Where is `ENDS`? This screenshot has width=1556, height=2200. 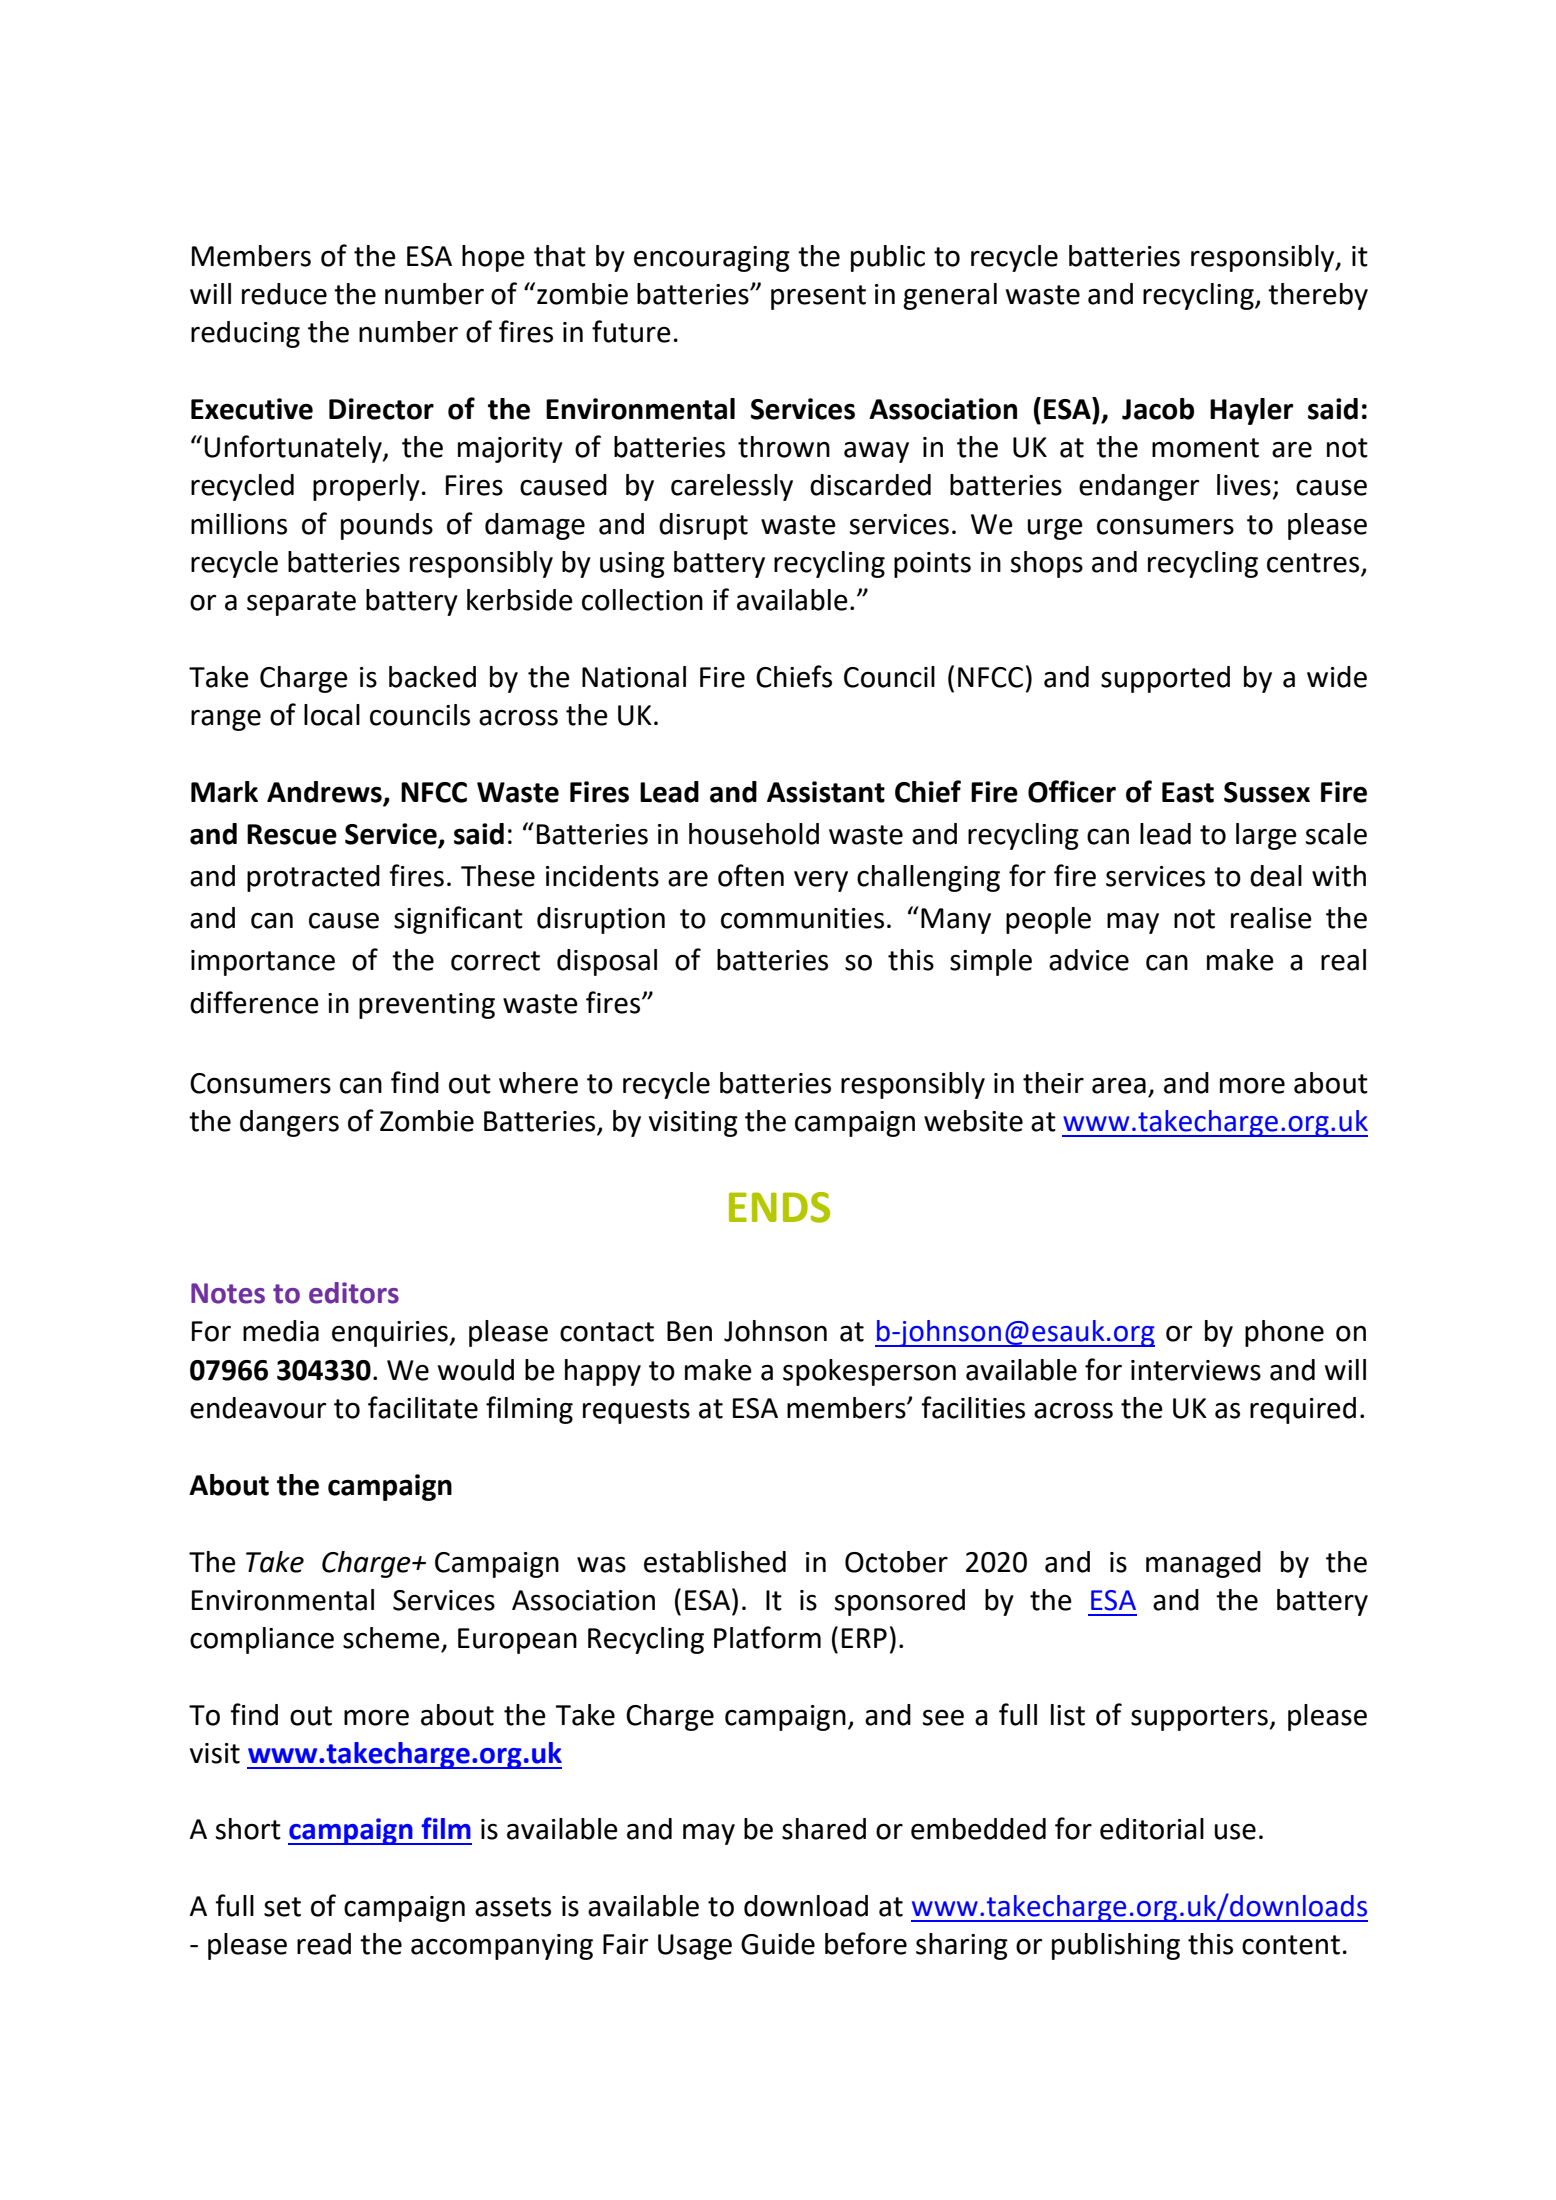
ENDS is located at coordinates (779, 1207).
